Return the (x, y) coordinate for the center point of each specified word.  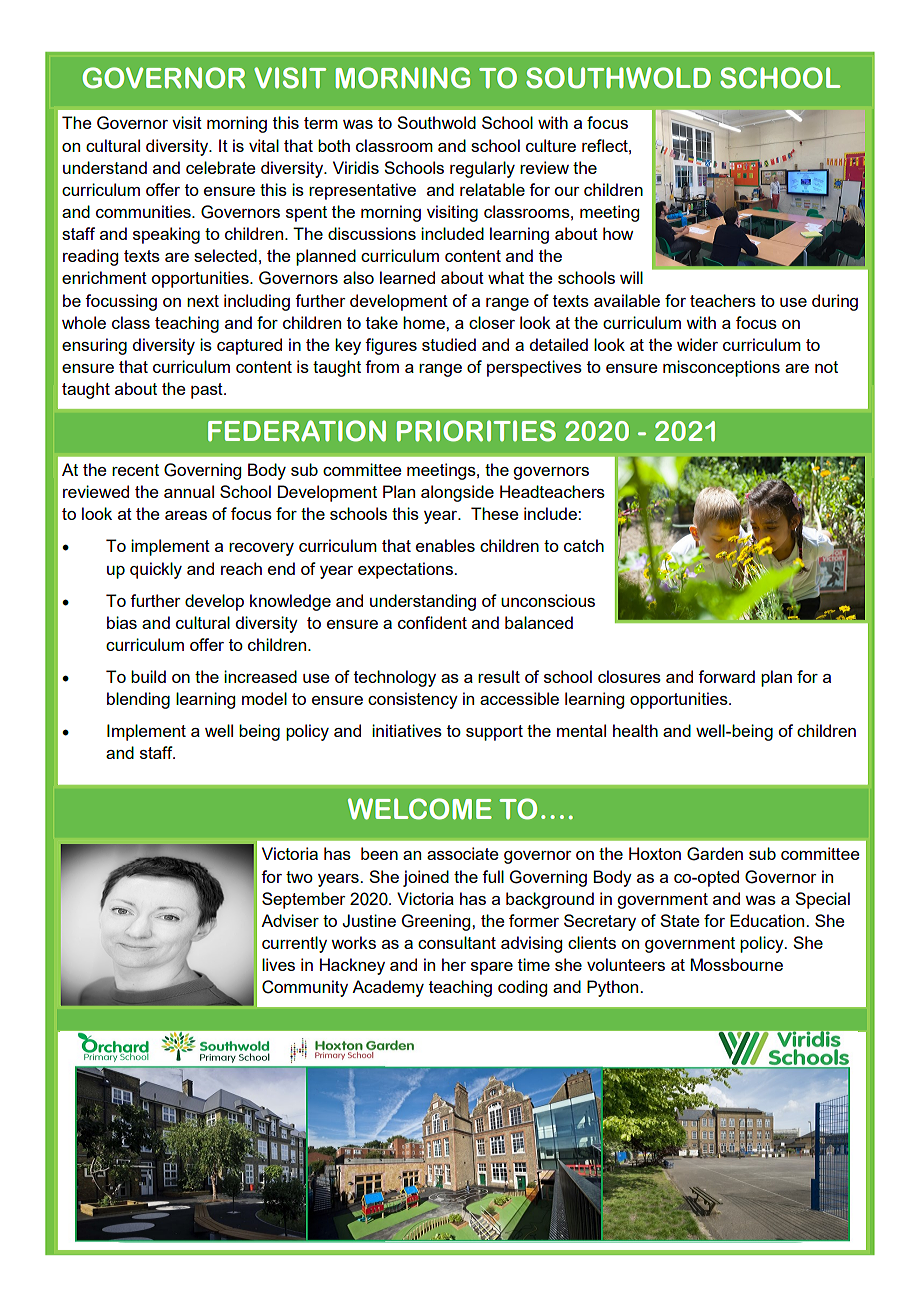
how (618, 233)
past (208, 391)
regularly (482, 169)
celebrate (221, 167)
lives (278, 964)
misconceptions (721, 368)
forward (726, 676)
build (148, 676)
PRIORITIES (476, 431)
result (499, 676)
